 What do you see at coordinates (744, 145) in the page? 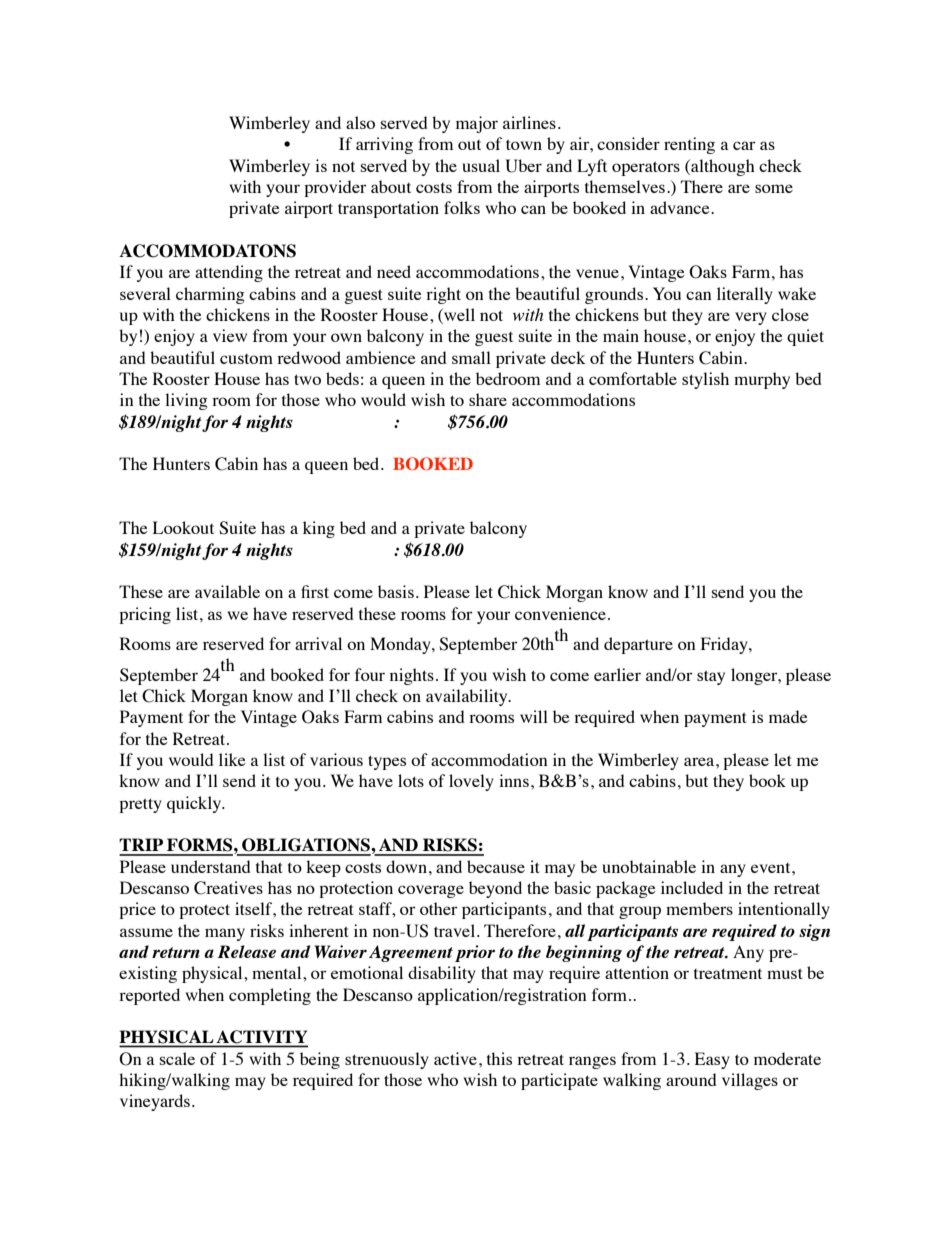
I see `car` at bounding box center [744, 145].
